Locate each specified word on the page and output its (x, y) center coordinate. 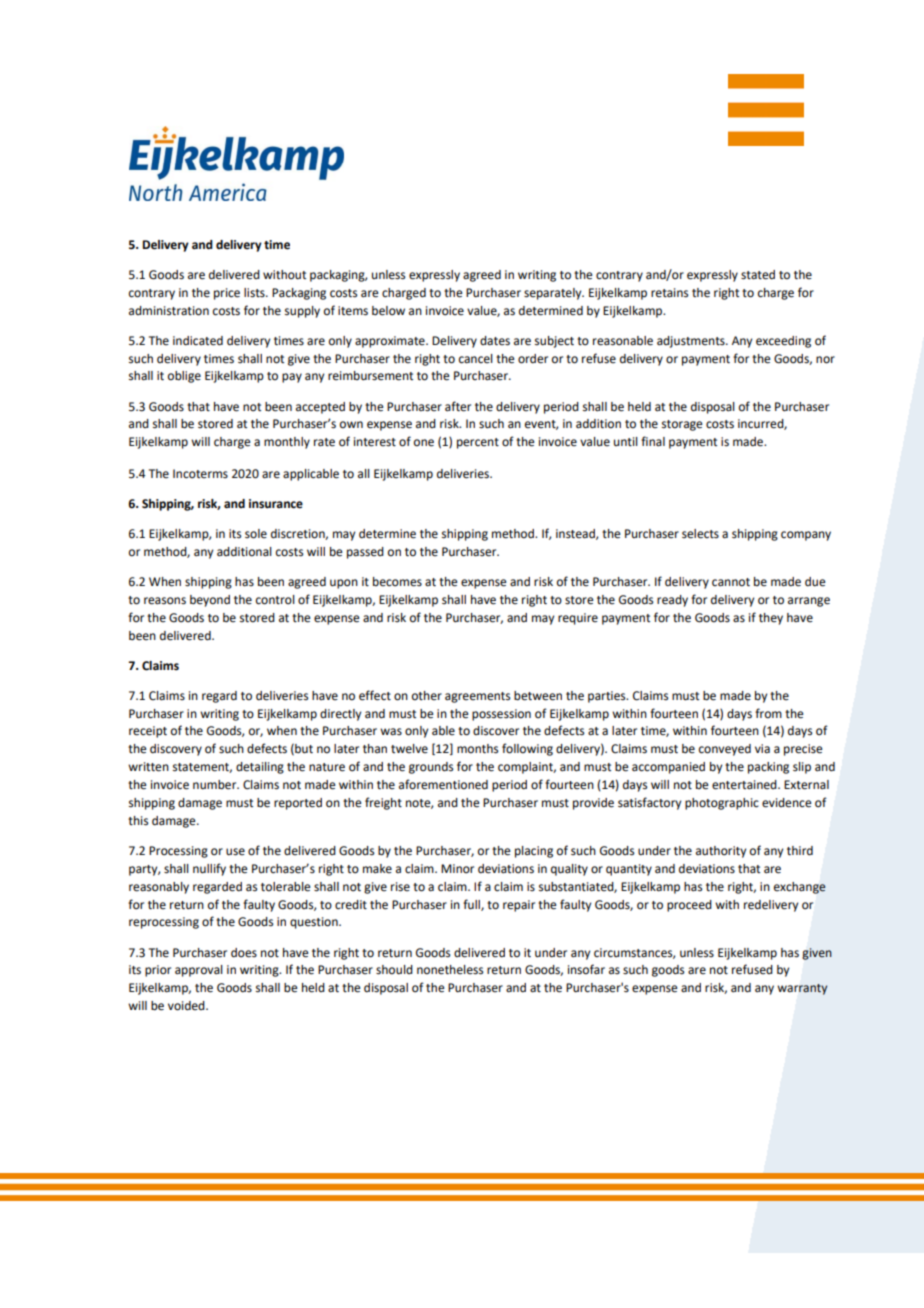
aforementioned (443, 784)
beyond (210, 601)
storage (682, 425)
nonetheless (450, 970)
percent (478, 443)
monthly (287, 443)
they (771, 619)
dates (495, 341)
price (227, 294)
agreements (477, 697)
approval (199, 971)
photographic (722, 804)
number (216, 785)
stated (758, 275)
